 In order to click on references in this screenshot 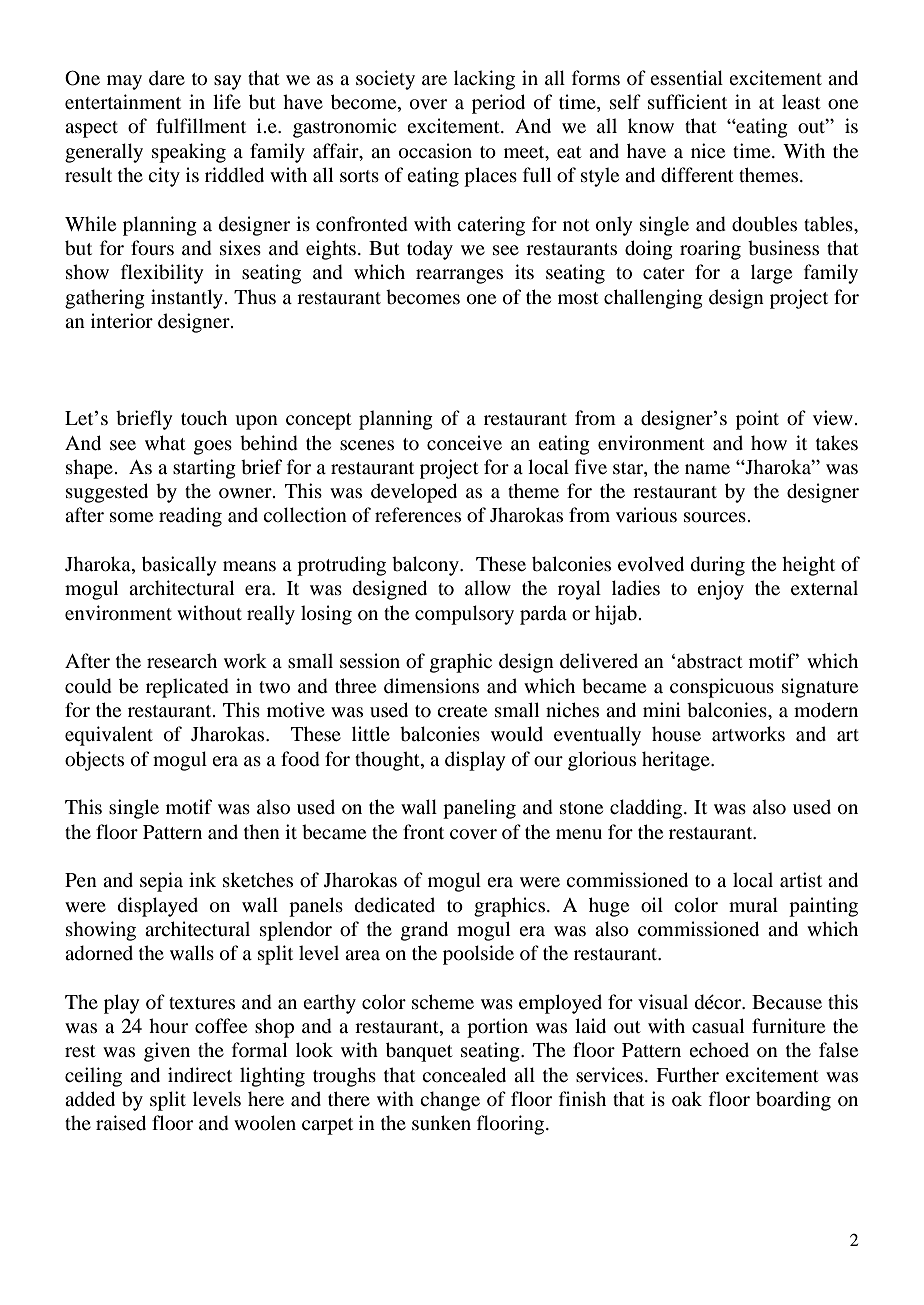, I will do `click(418, 514)`.
